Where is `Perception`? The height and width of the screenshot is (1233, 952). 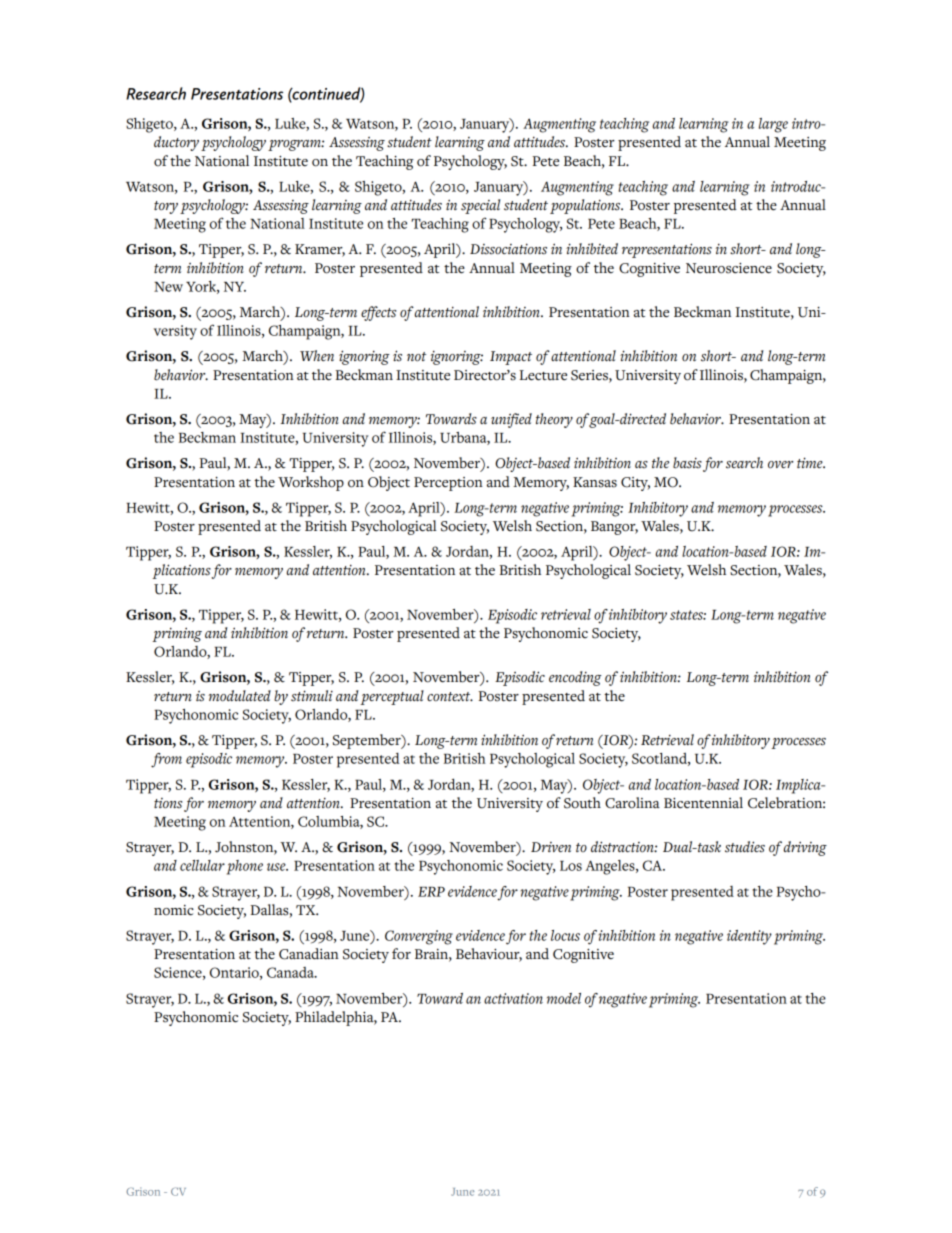
Perception is located at coordinates (448, 484).
